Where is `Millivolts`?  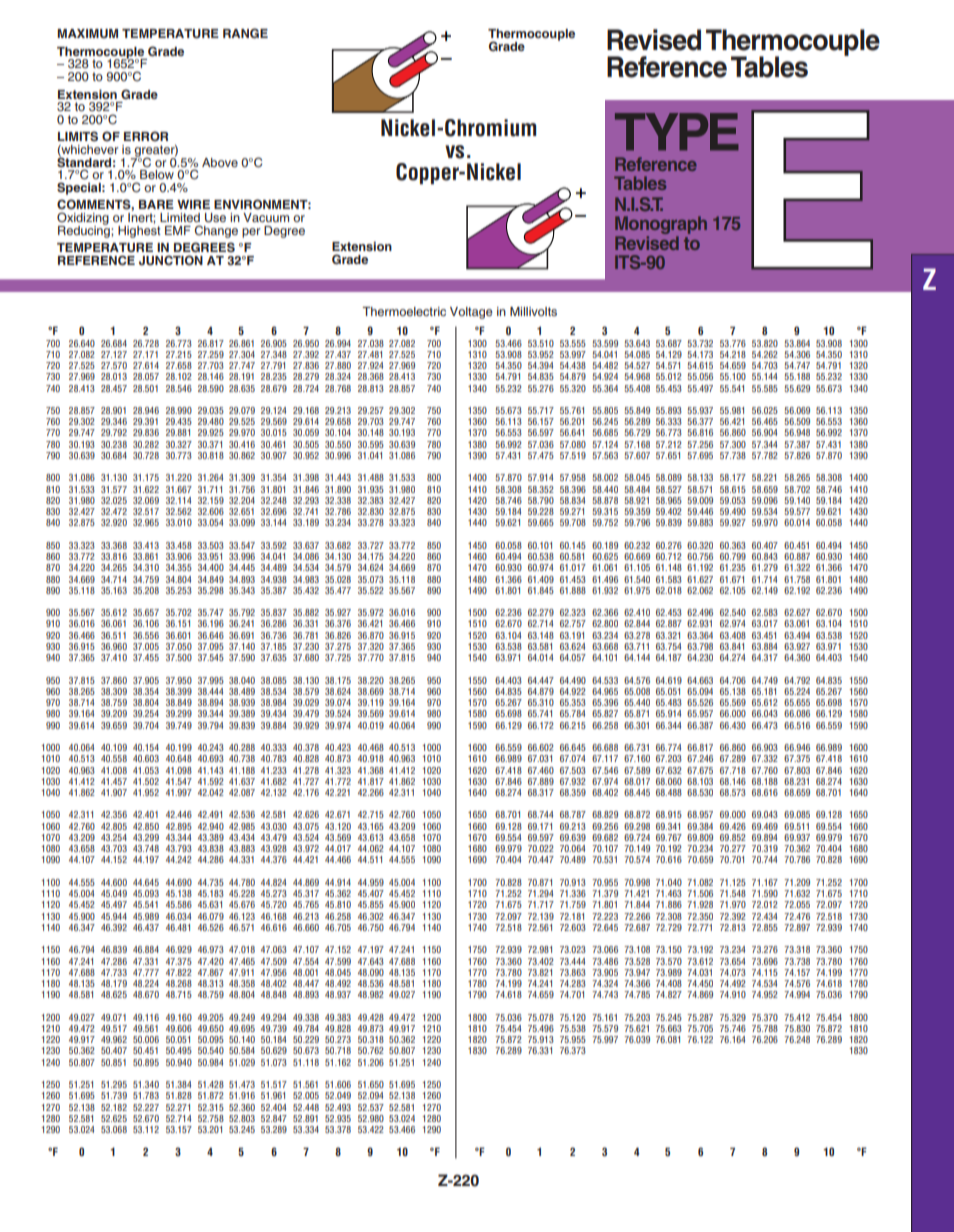 Millivolts is located at coordinates (533, 311).
